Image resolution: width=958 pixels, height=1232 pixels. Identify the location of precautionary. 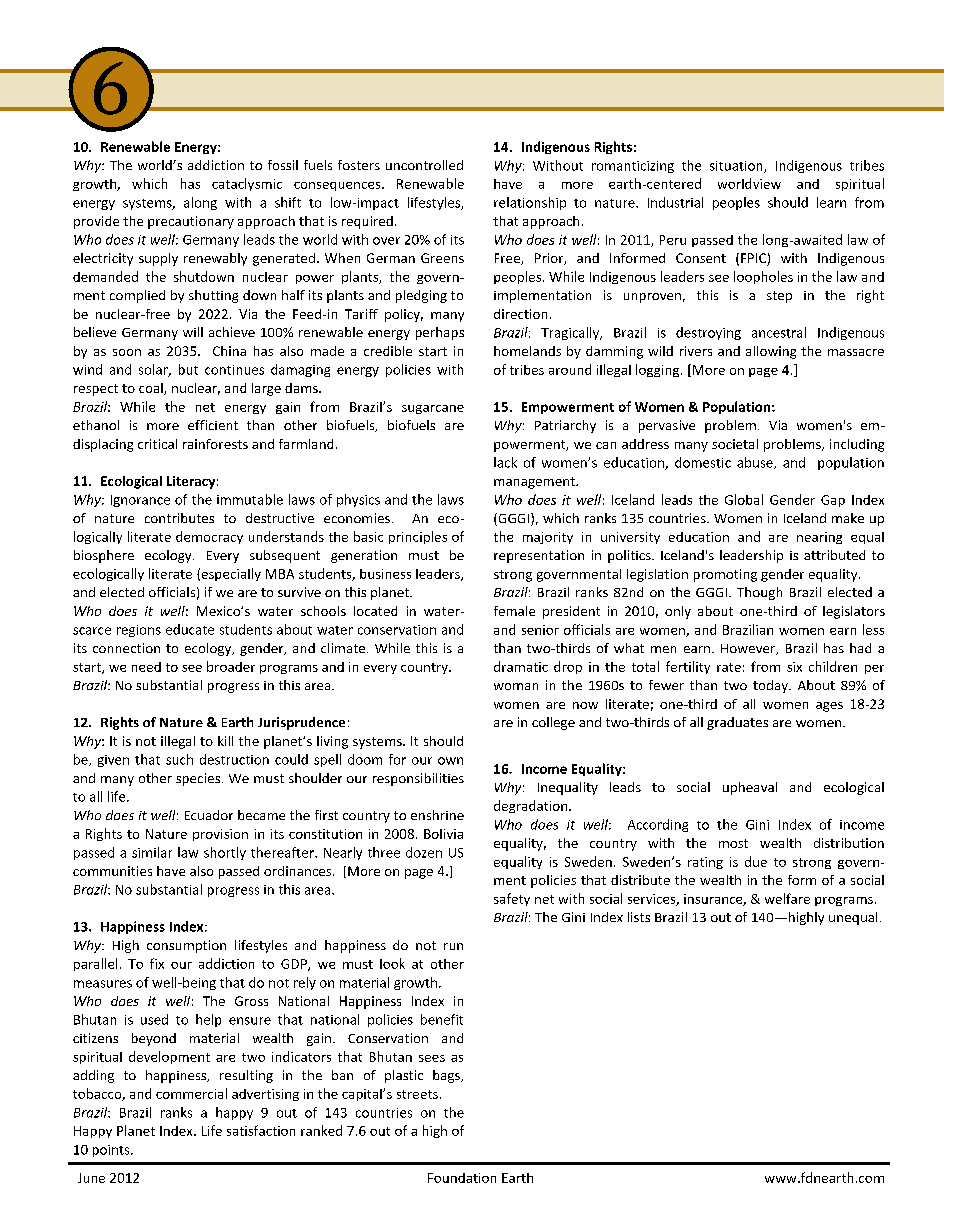
(191, 222).
